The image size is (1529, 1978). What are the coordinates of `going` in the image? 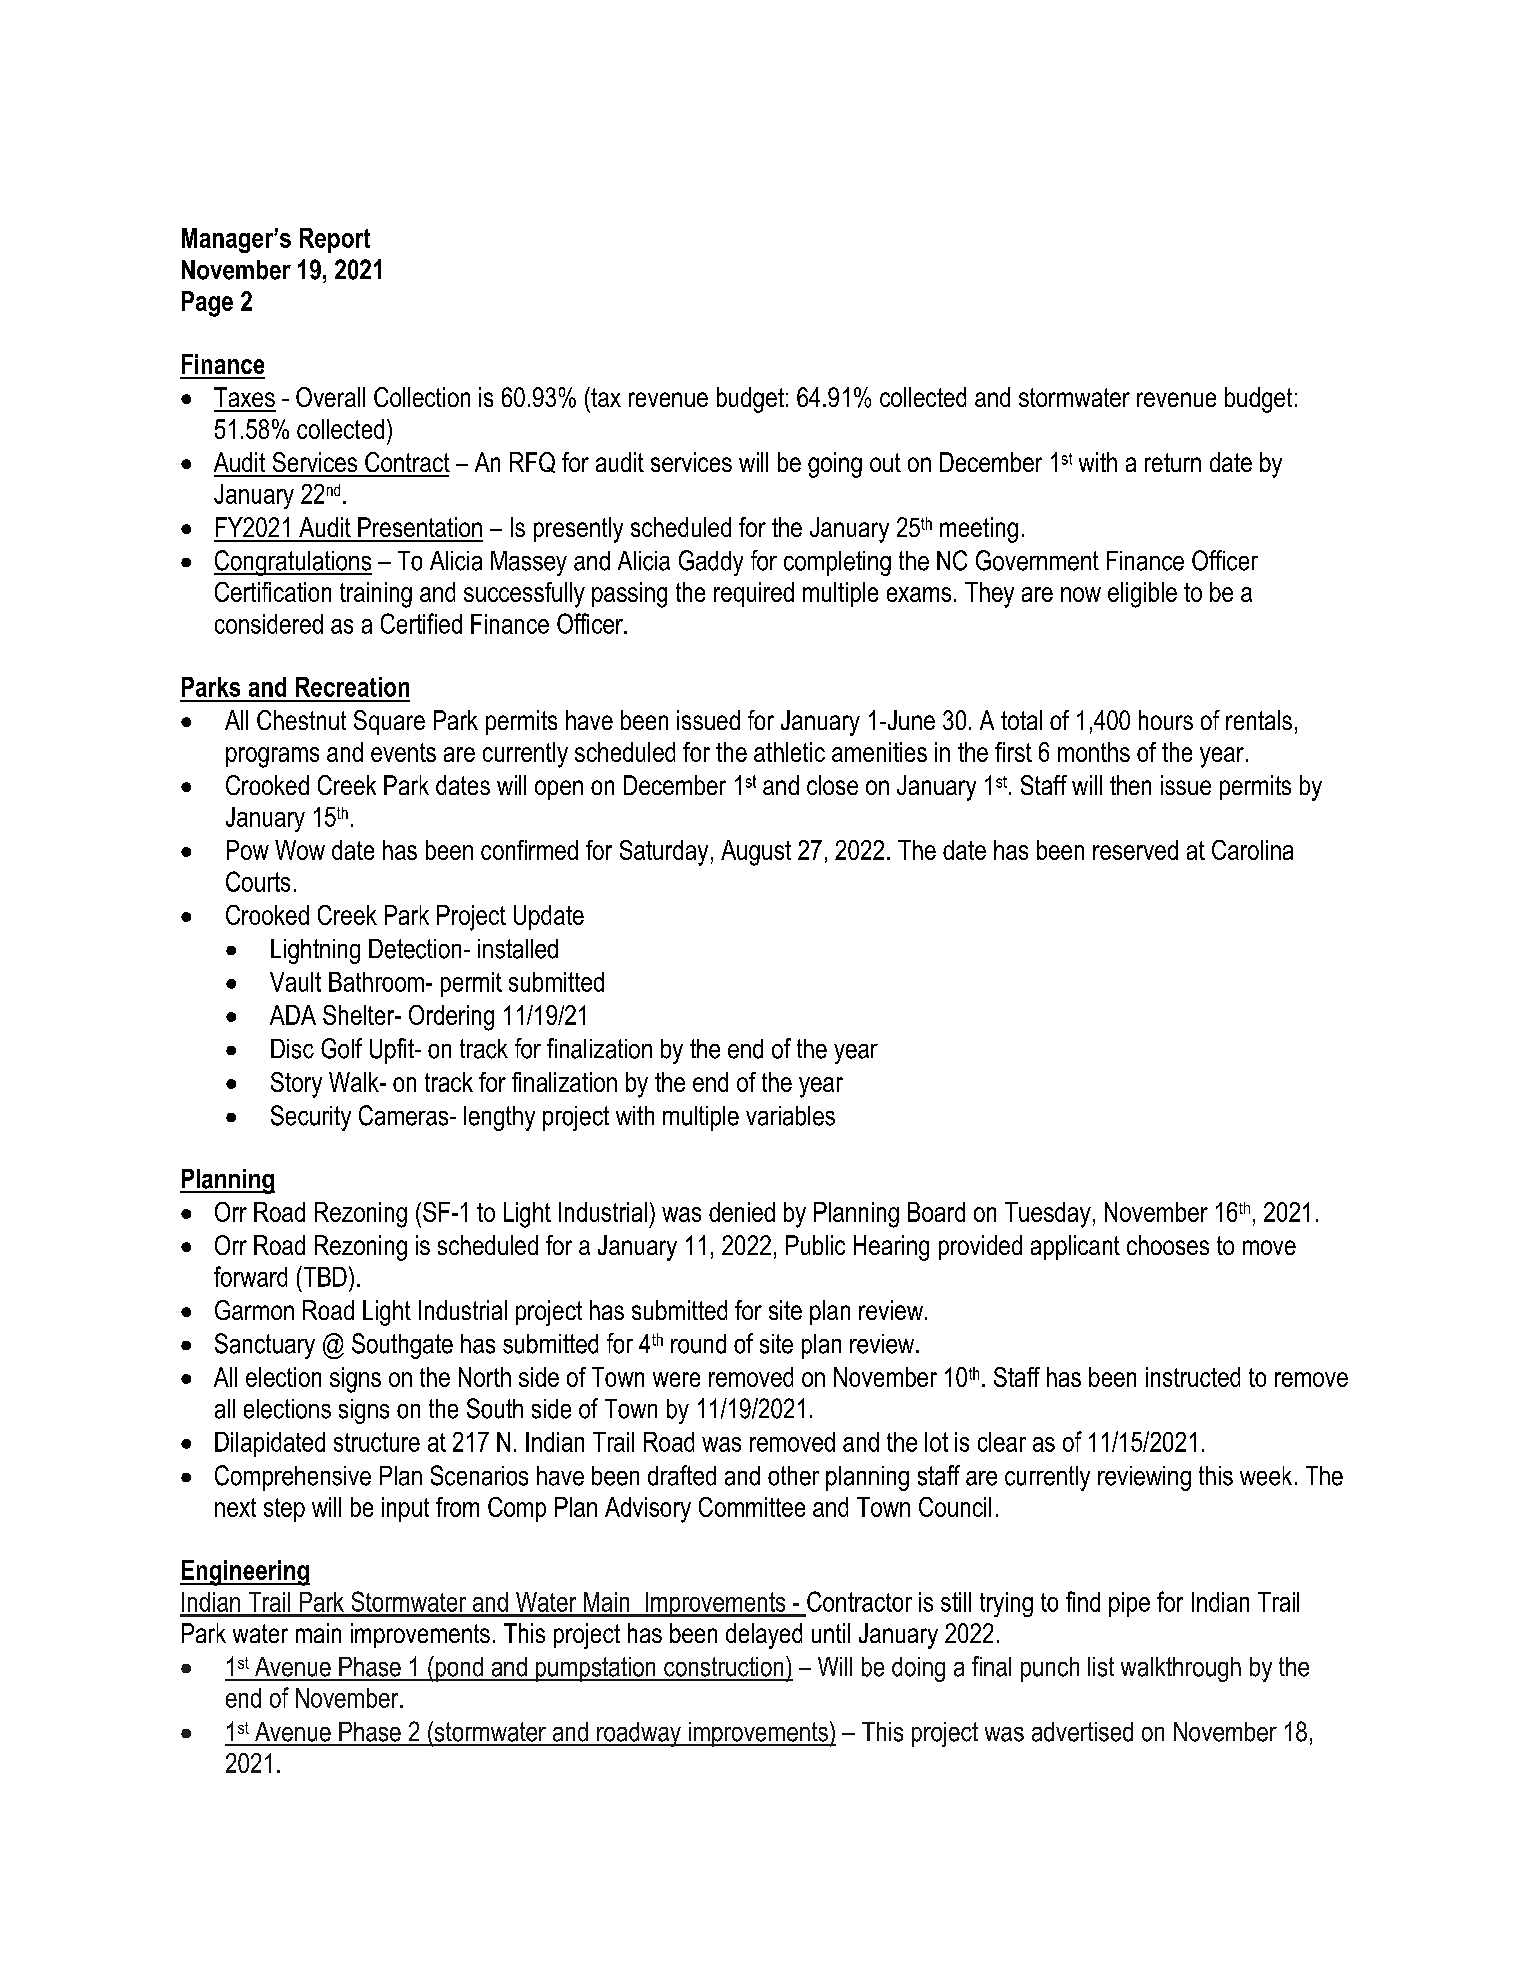 It's located at (835, 465).
